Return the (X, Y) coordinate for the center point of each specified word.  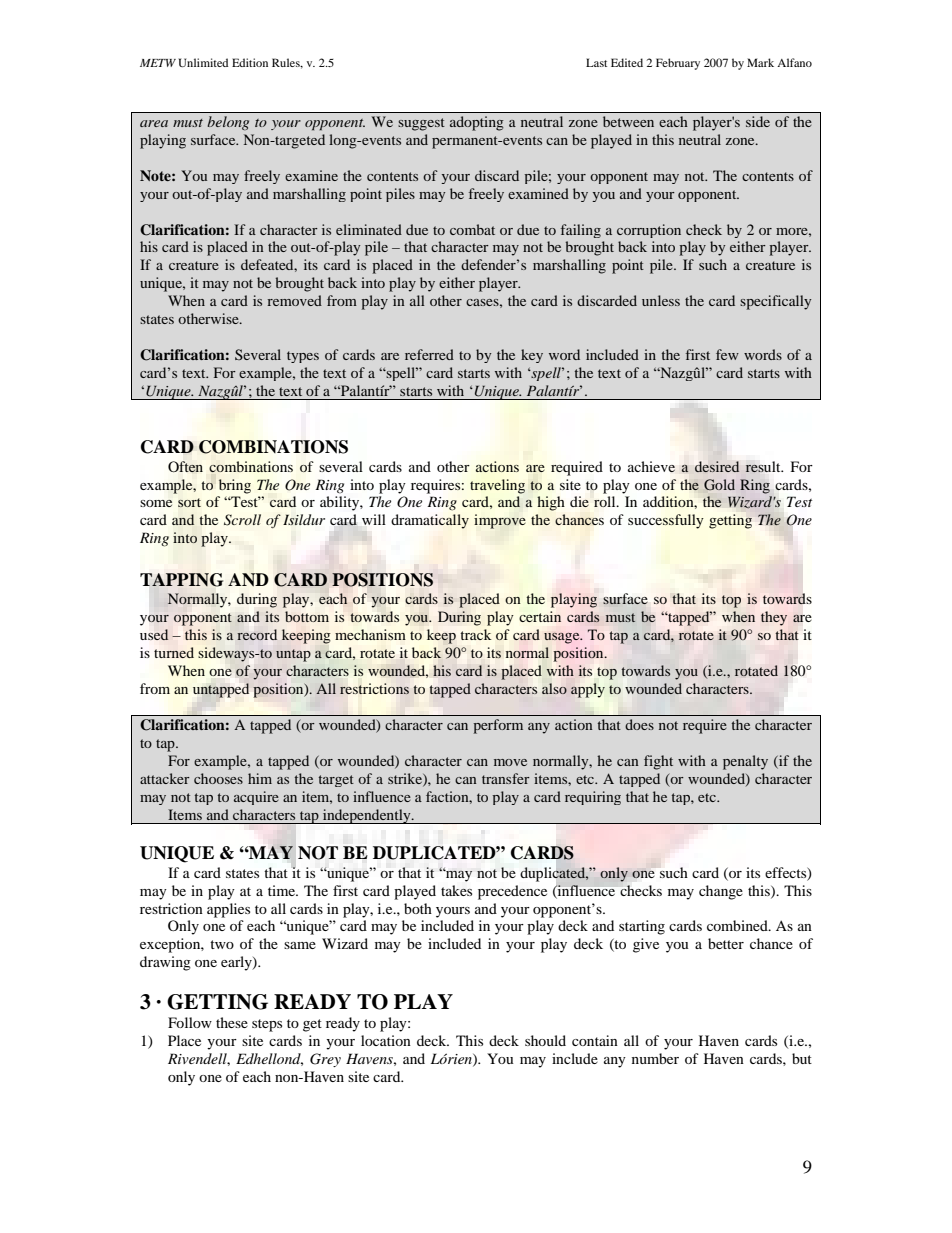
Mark (760, 62)
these (232, 1022)
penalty (745, 762)
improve (500, 521)
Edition (250, 62)
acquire (256, 798)
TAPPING (181, 580)
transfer (506, 778)
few (727, 354)
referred (429, 354)
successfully (666, 521)
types (303, 357)
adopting (477, 123)
